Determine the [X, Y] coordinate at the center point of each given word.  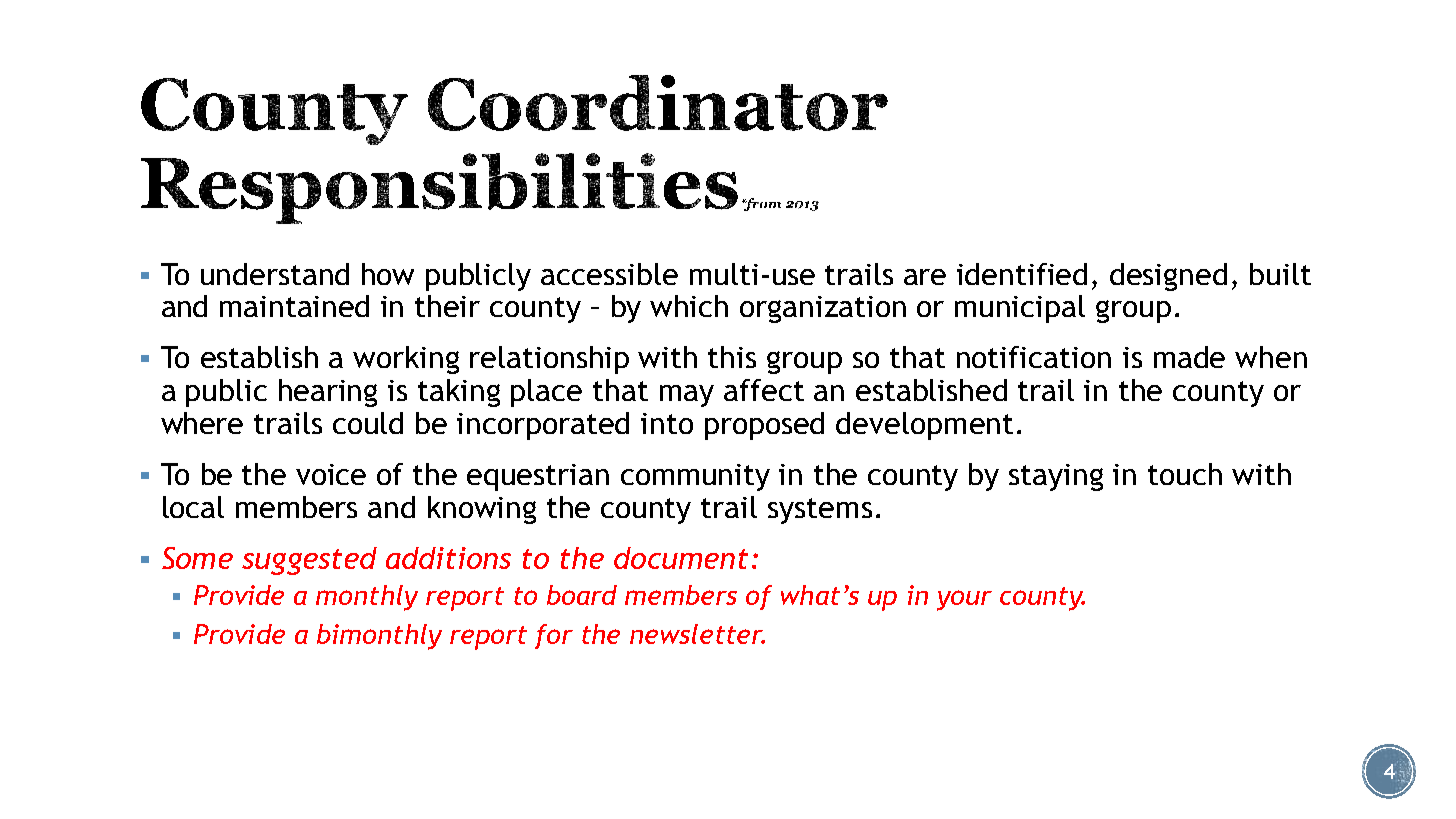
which [689, 306]
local [193, 507]
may [687, 396]
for [554, 636]
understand [275, 274]
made [1189, 357]
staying [1056, 477]
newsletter [697, 634]
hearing [328, 393]
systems [820, 511]
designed [1168, 277]
